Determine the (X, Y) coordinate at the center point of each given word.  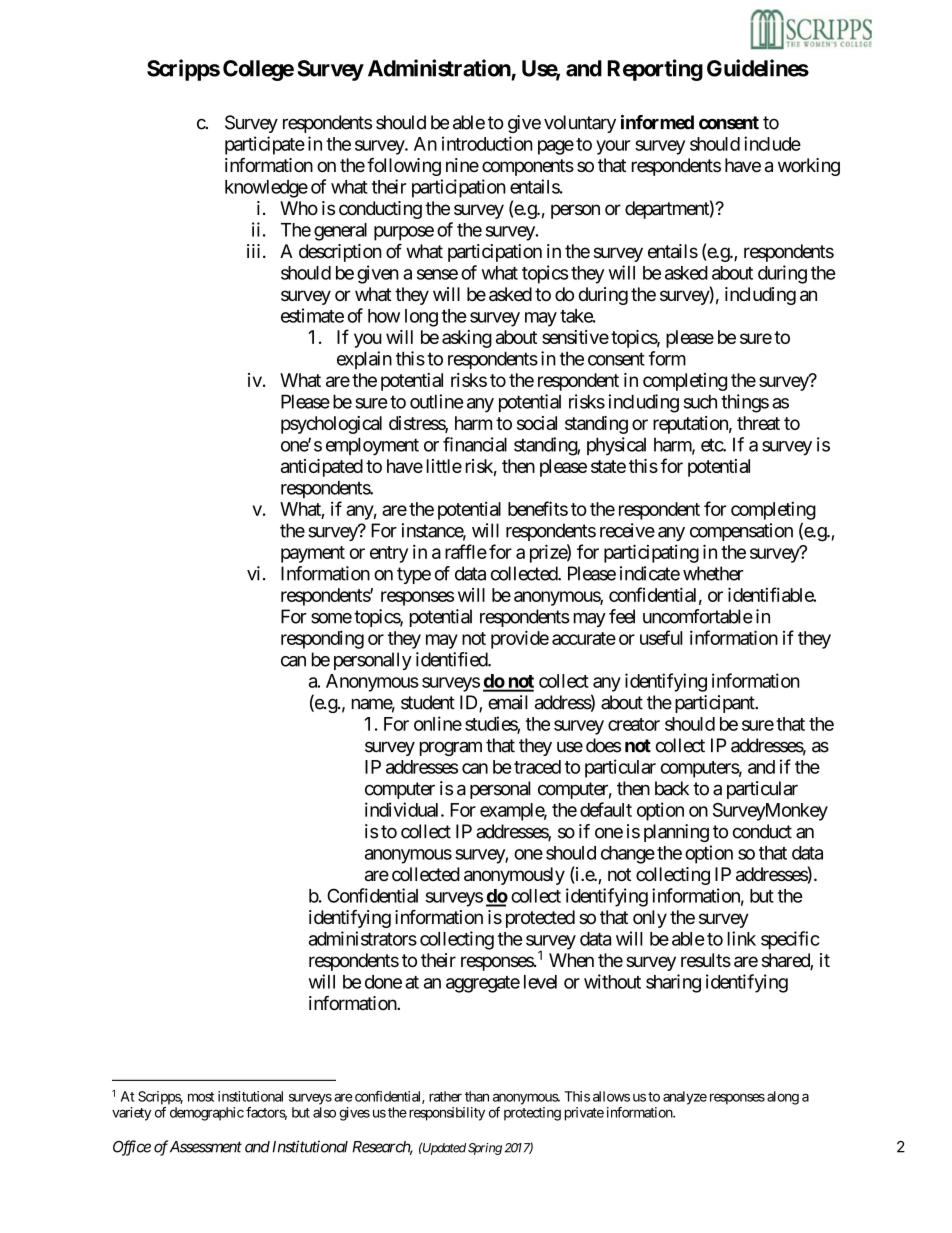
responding (322, 639)
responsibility (445, 1114)
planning (676, 833)
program (451, 748)
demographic (207, 1114)
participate (265, 145)
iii (253, 251)
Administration (439, 68)
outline (436, 401)
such (700, 401)
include (772, 143)
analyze (685, 1098)
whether (713, 573)
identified (452, 659)
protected (540, 919)
